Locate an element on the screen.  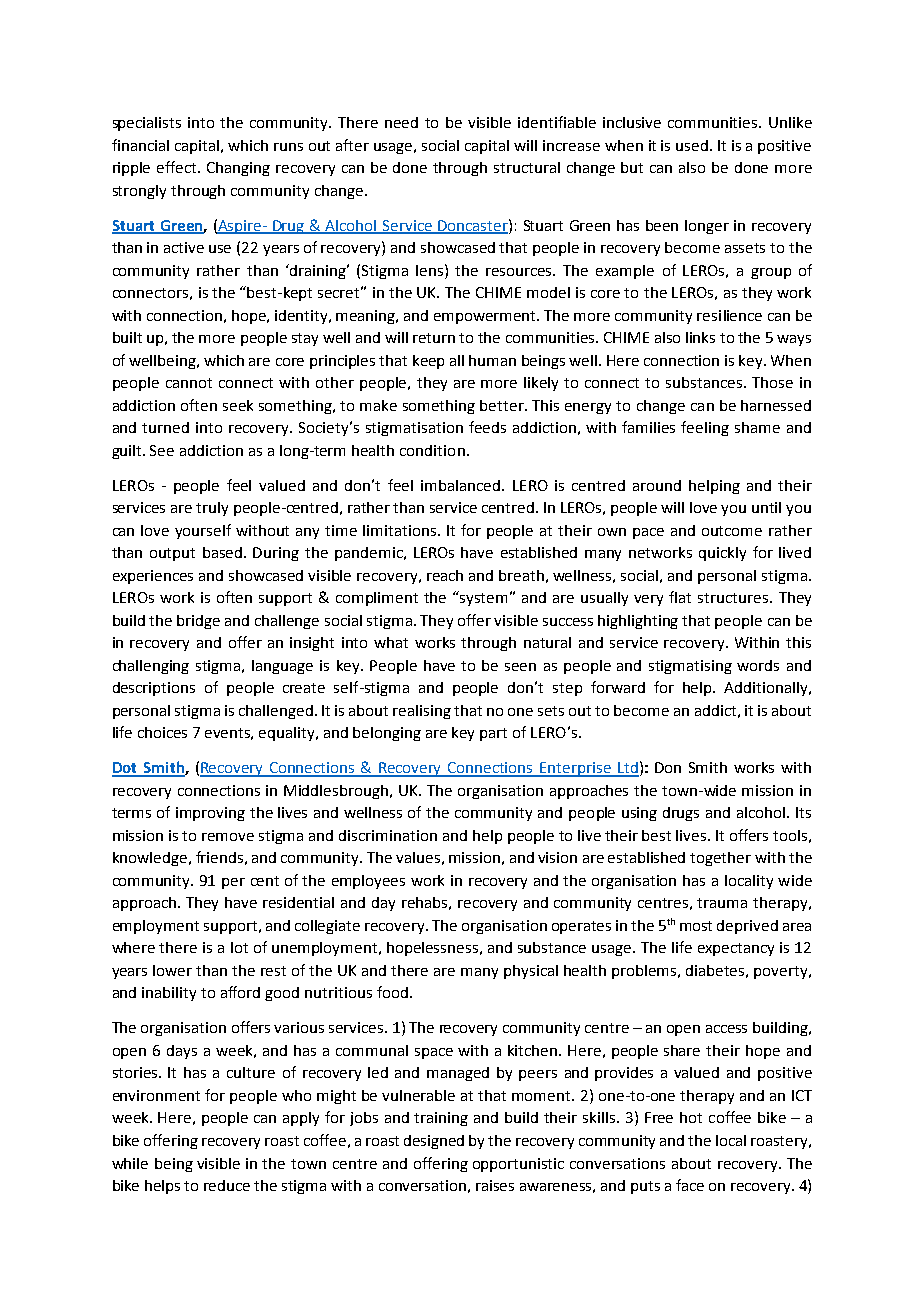
choices is located at coordinates (162, 732).
